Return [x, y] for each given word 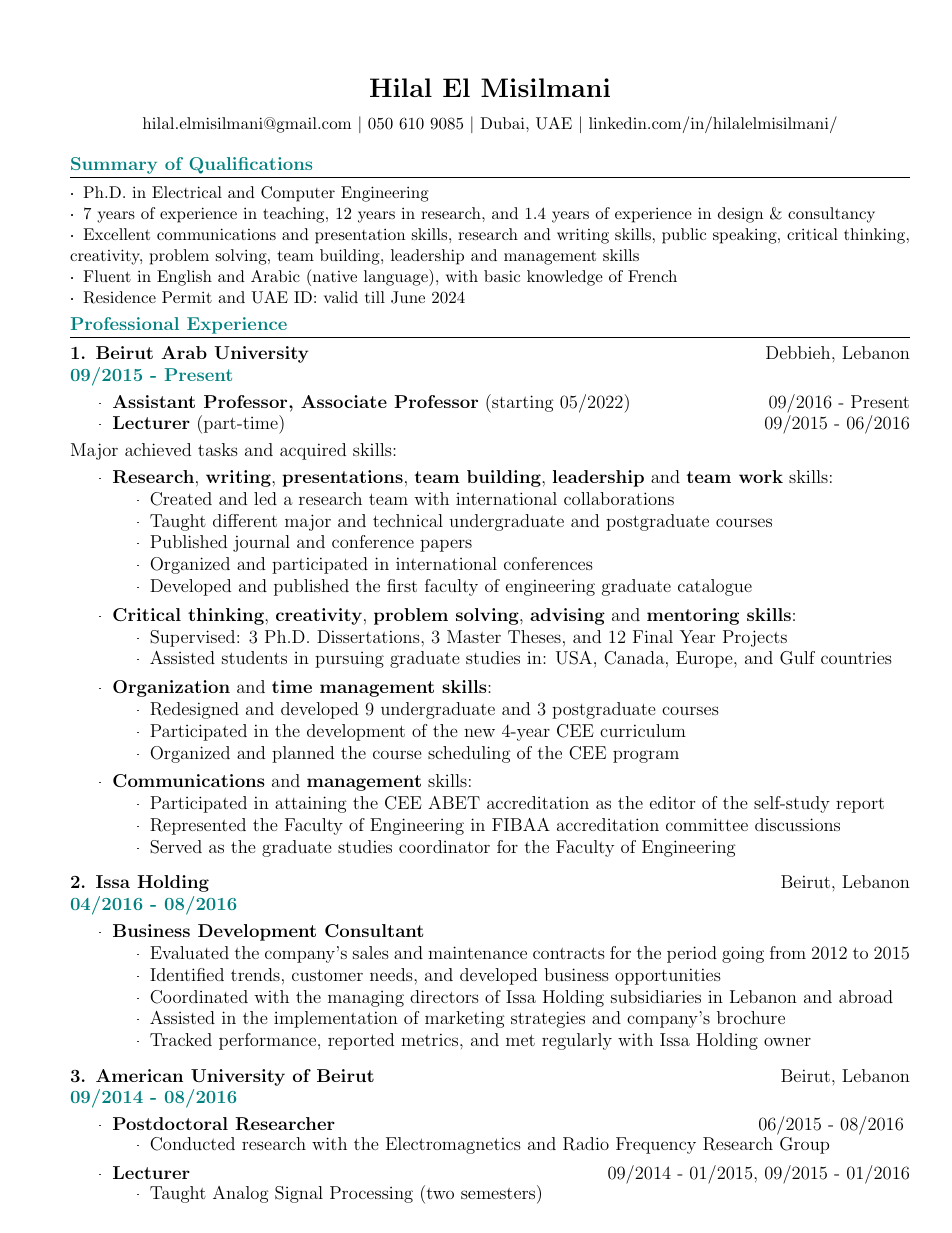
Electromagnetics [453, 1145]
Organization [171, 688]
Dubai [503, 123]
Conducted [192, 1144]
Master [474, 636]
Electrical [187, 192]
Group [804, 1145]
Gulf [797, 658]
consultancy [831, 215]
